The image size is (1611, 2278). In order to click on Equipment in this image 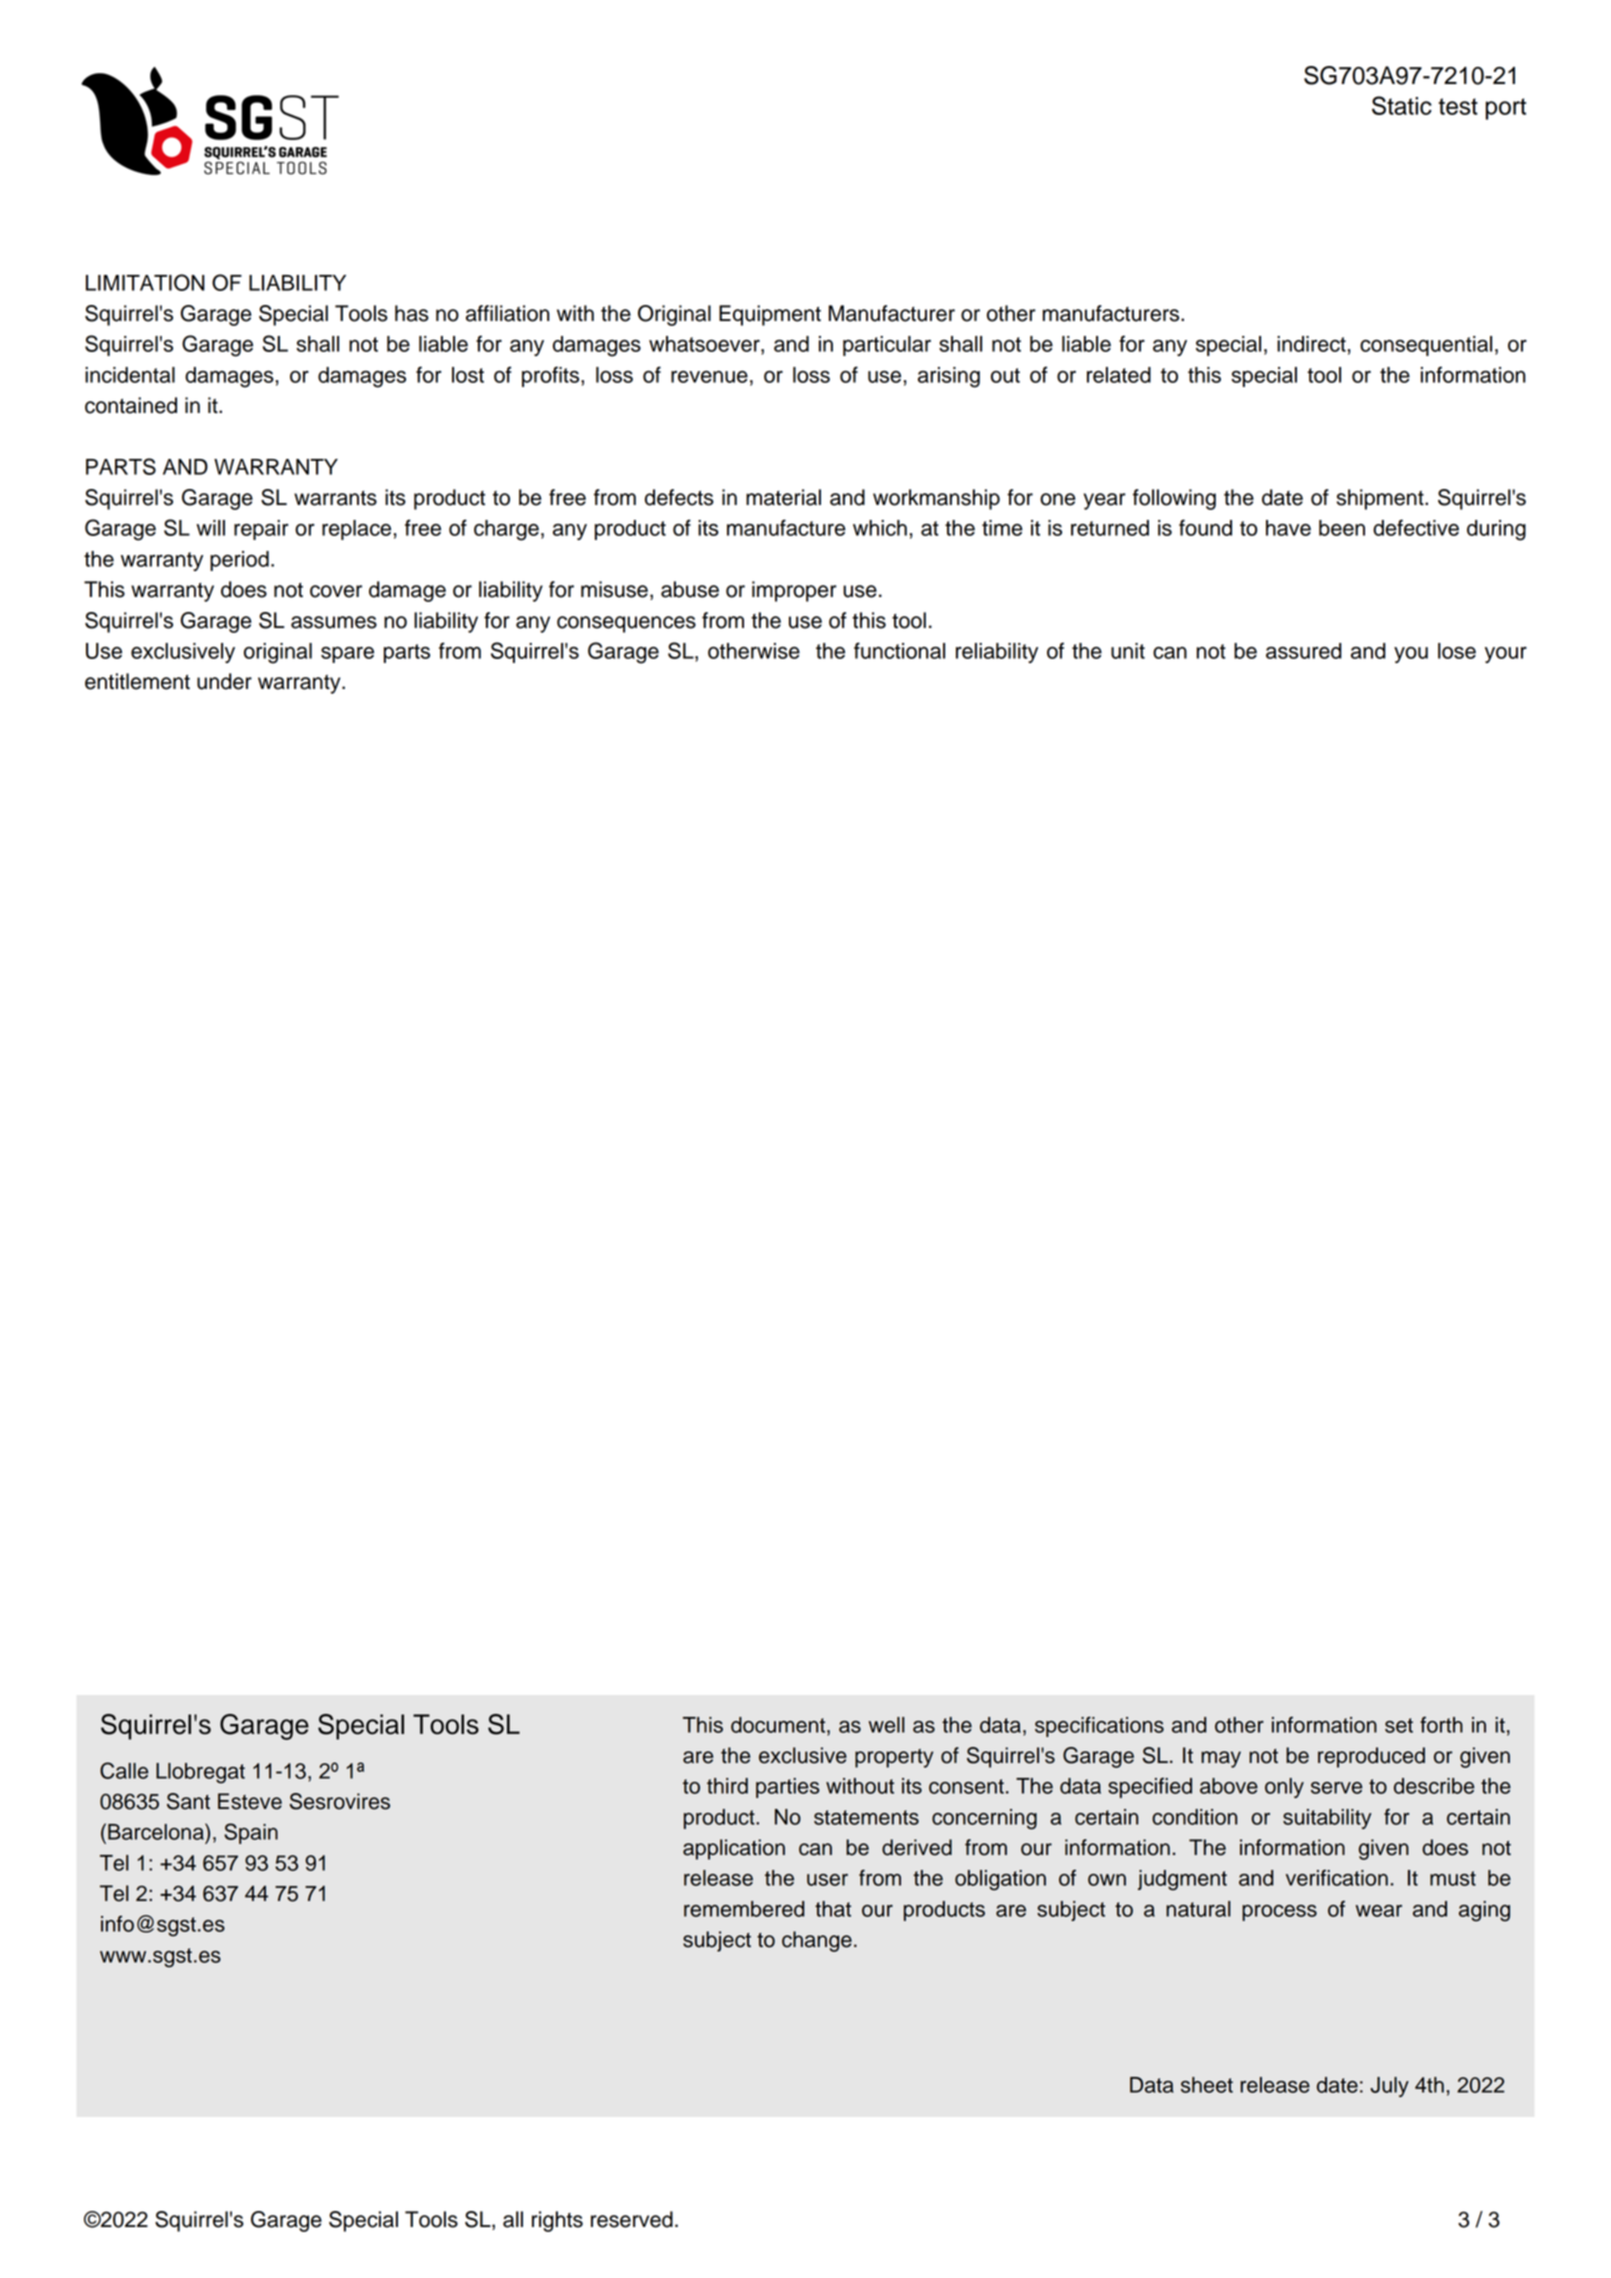, I will do `click(770, 315)`.
